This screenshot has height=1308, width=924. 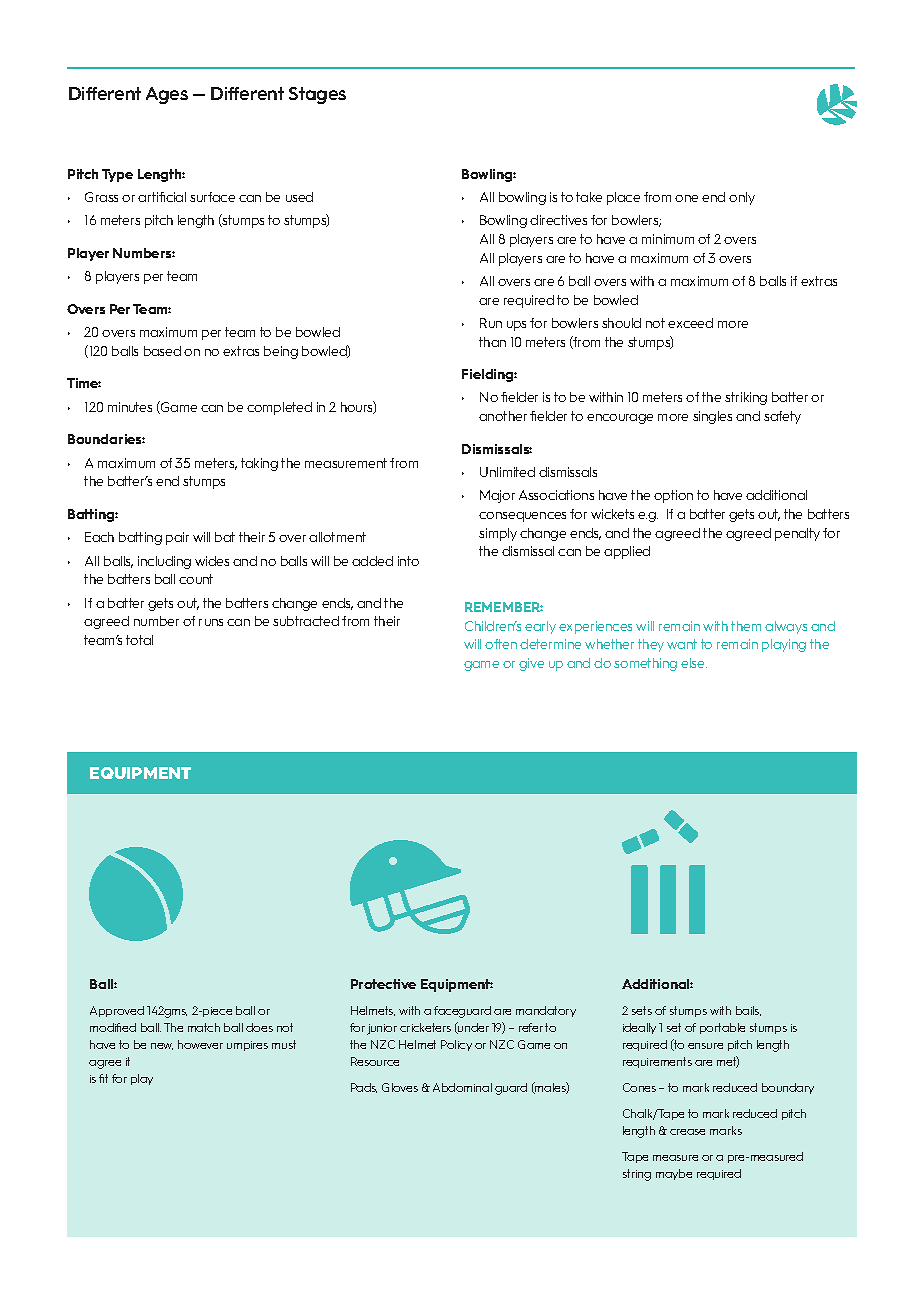 What do you see at coordinates (103, 1078) in the screenshot?
I see `fit` at bounding box center [103, 1078].
